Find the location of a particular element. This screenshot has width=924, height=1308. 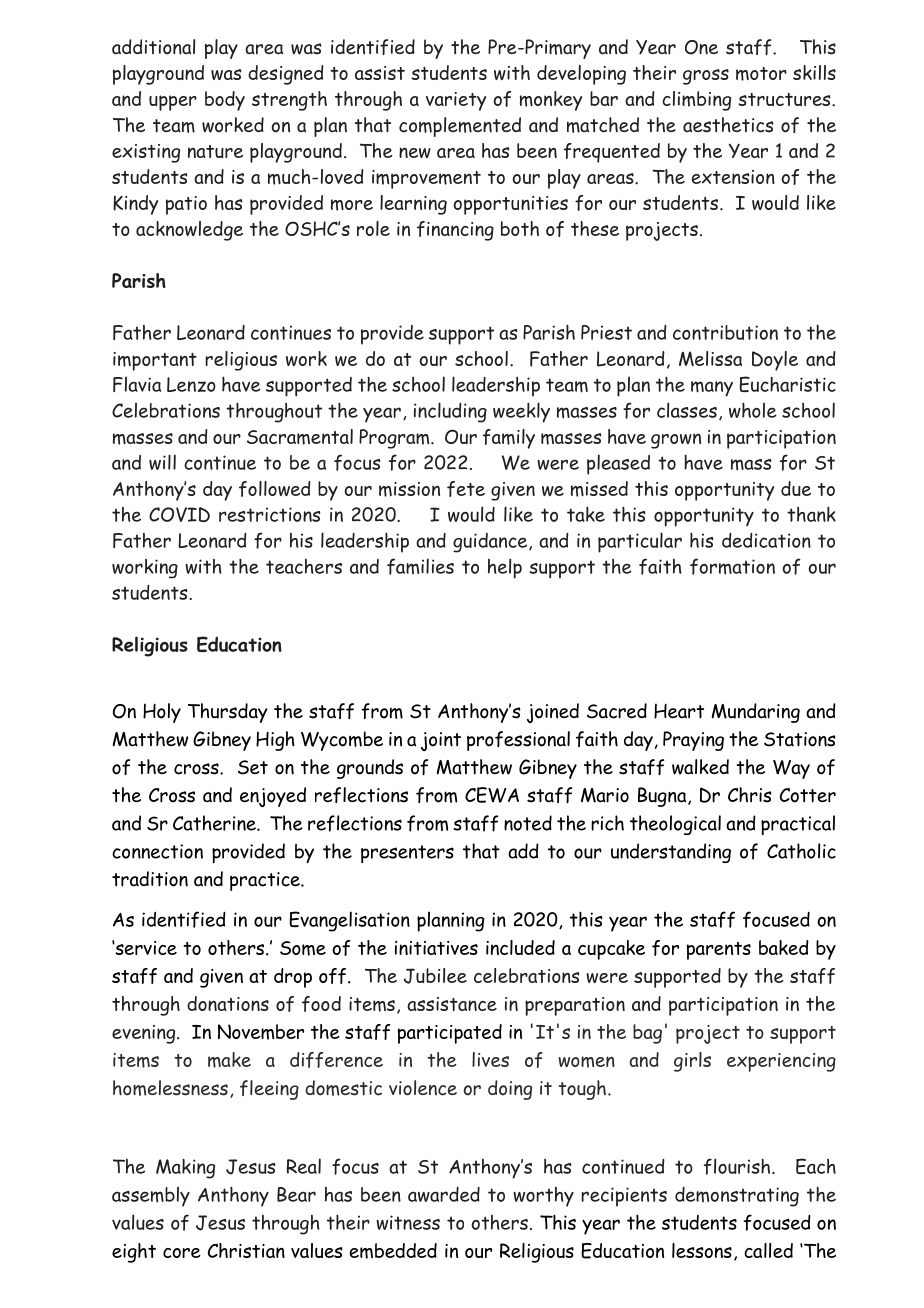

Thursday is located at coordinates (228, 713).
